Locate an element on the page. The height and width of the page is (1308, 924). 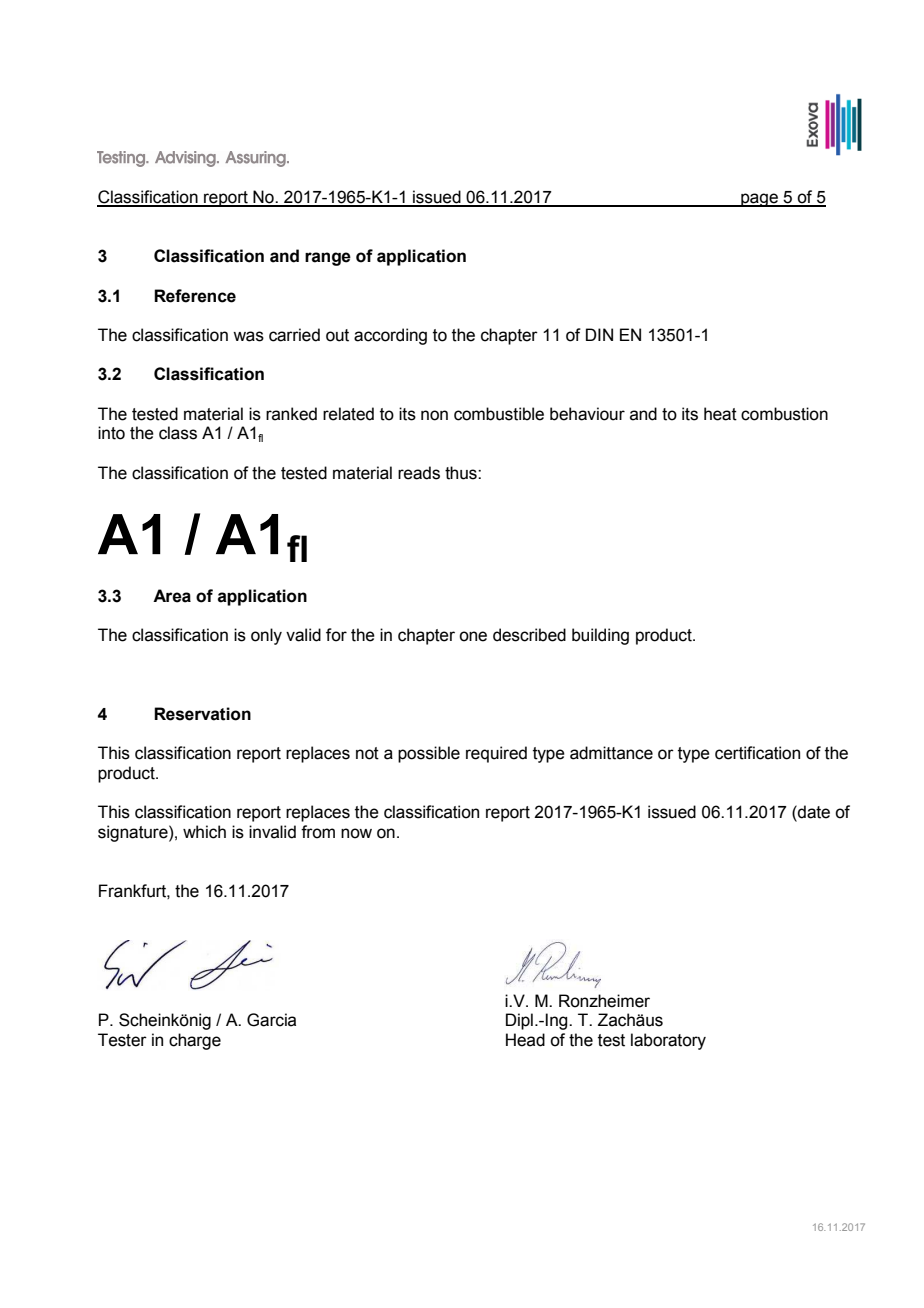
building is located at coordinates (600, 636).
